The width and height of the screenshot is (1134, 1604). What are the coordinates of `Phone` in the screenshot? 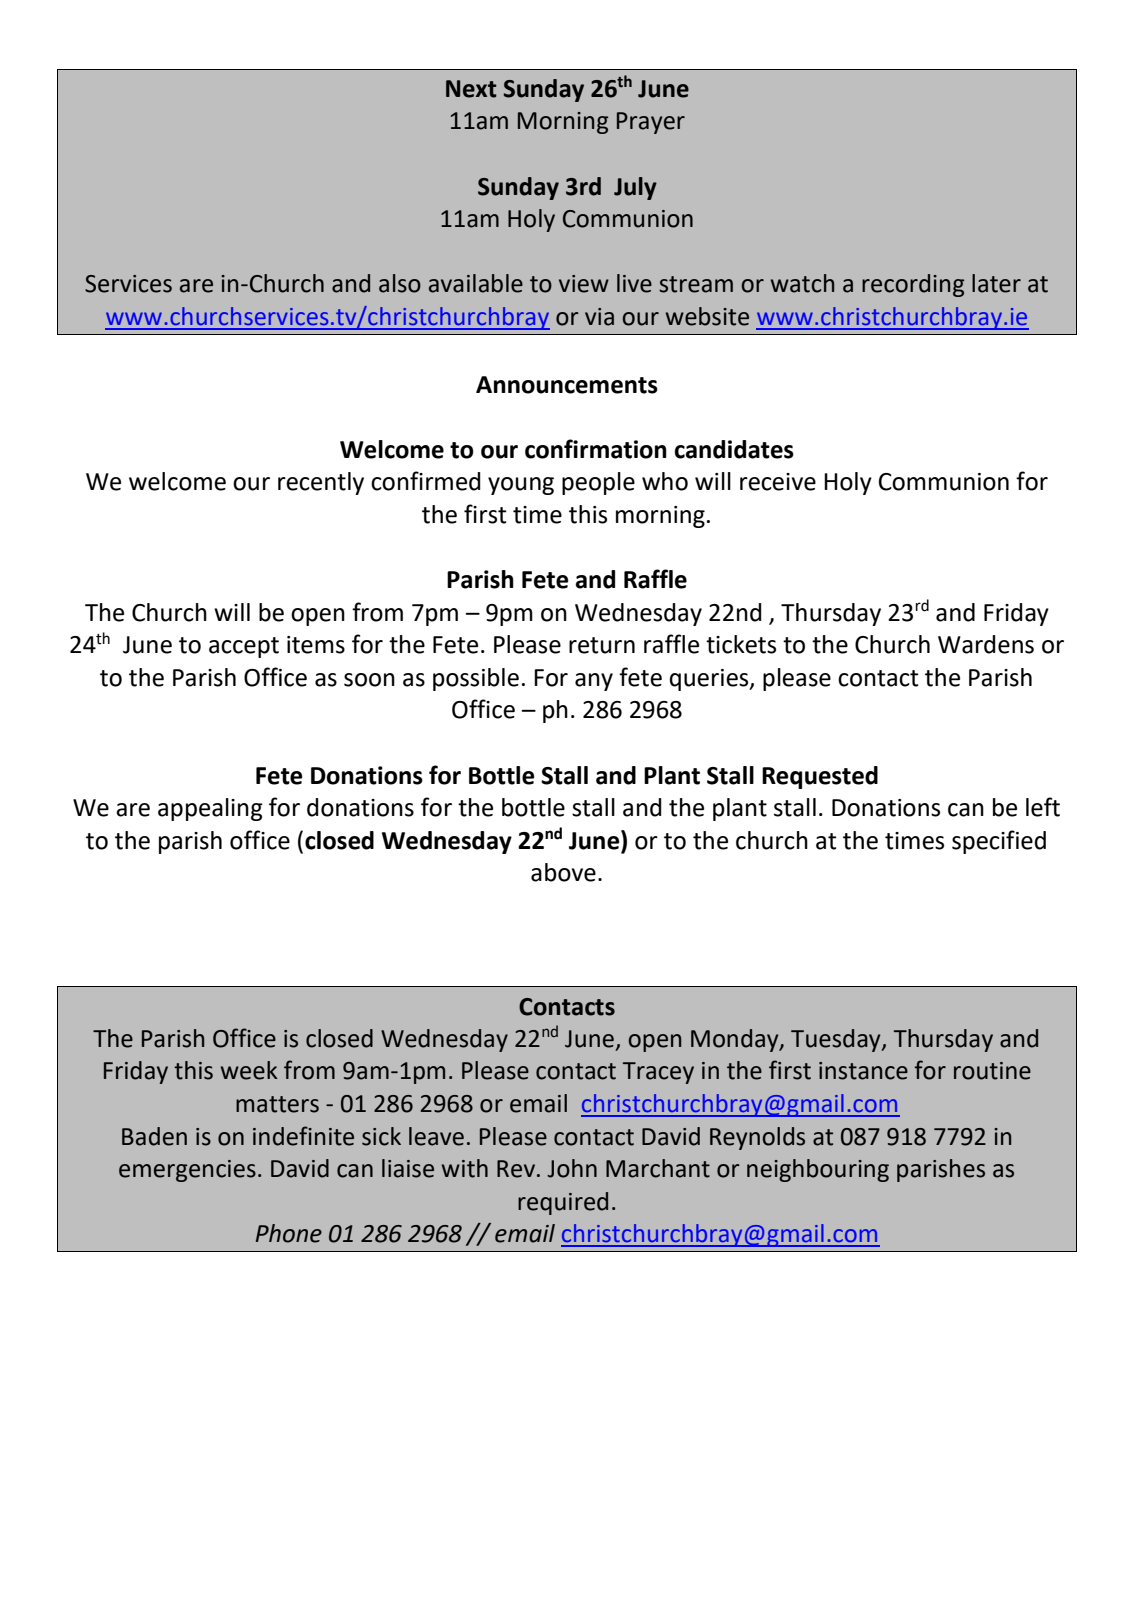 It's located at (288, 1233).
